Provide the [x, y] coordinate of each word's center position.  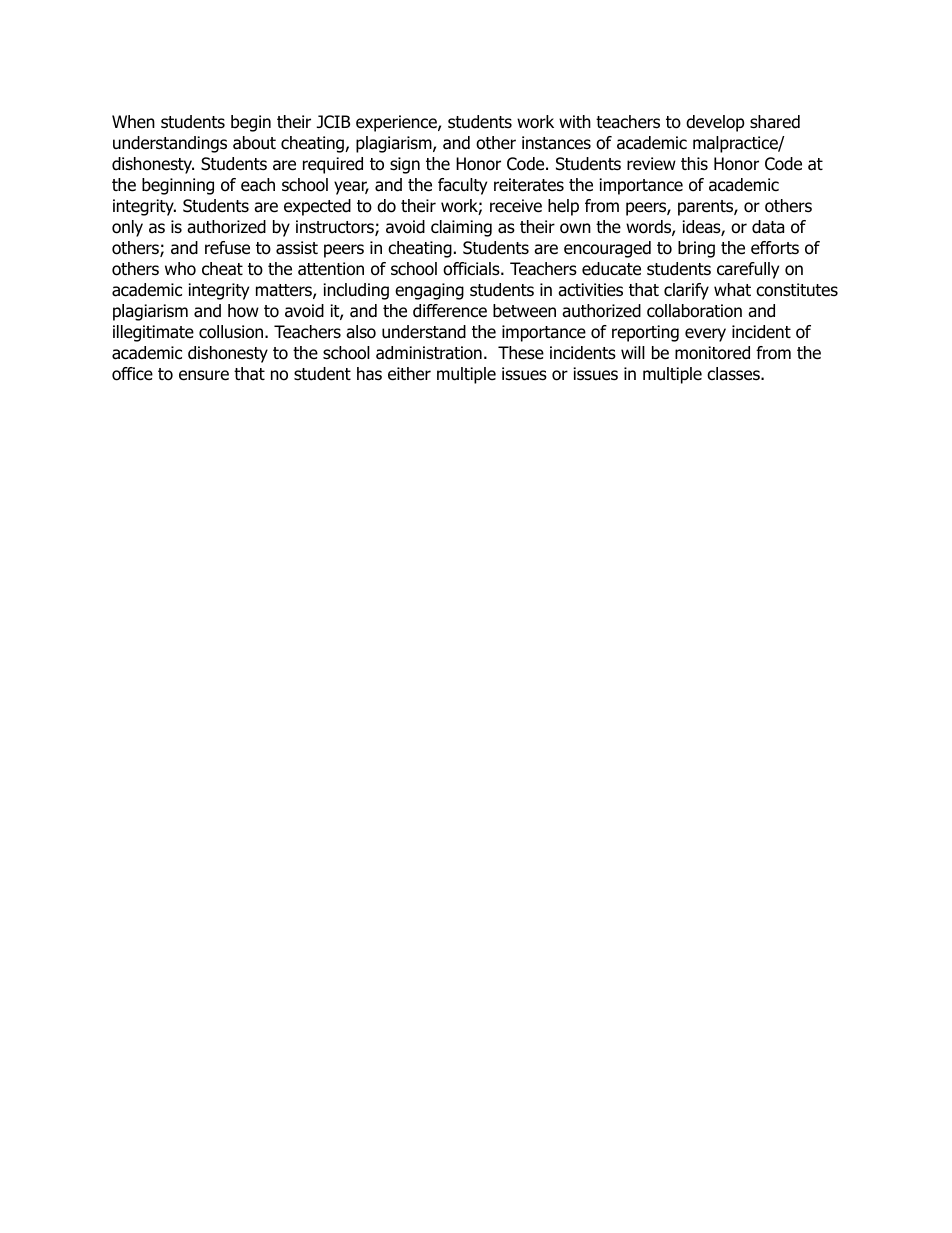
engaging [429, 291]
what [732, 290]
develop [715, 123]
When [133, 121]
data [768, 227]
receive [516, 206]
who [180, 269]
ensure [204, 375]
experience [397, 123]
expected [317, 207]
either [409, 374]
